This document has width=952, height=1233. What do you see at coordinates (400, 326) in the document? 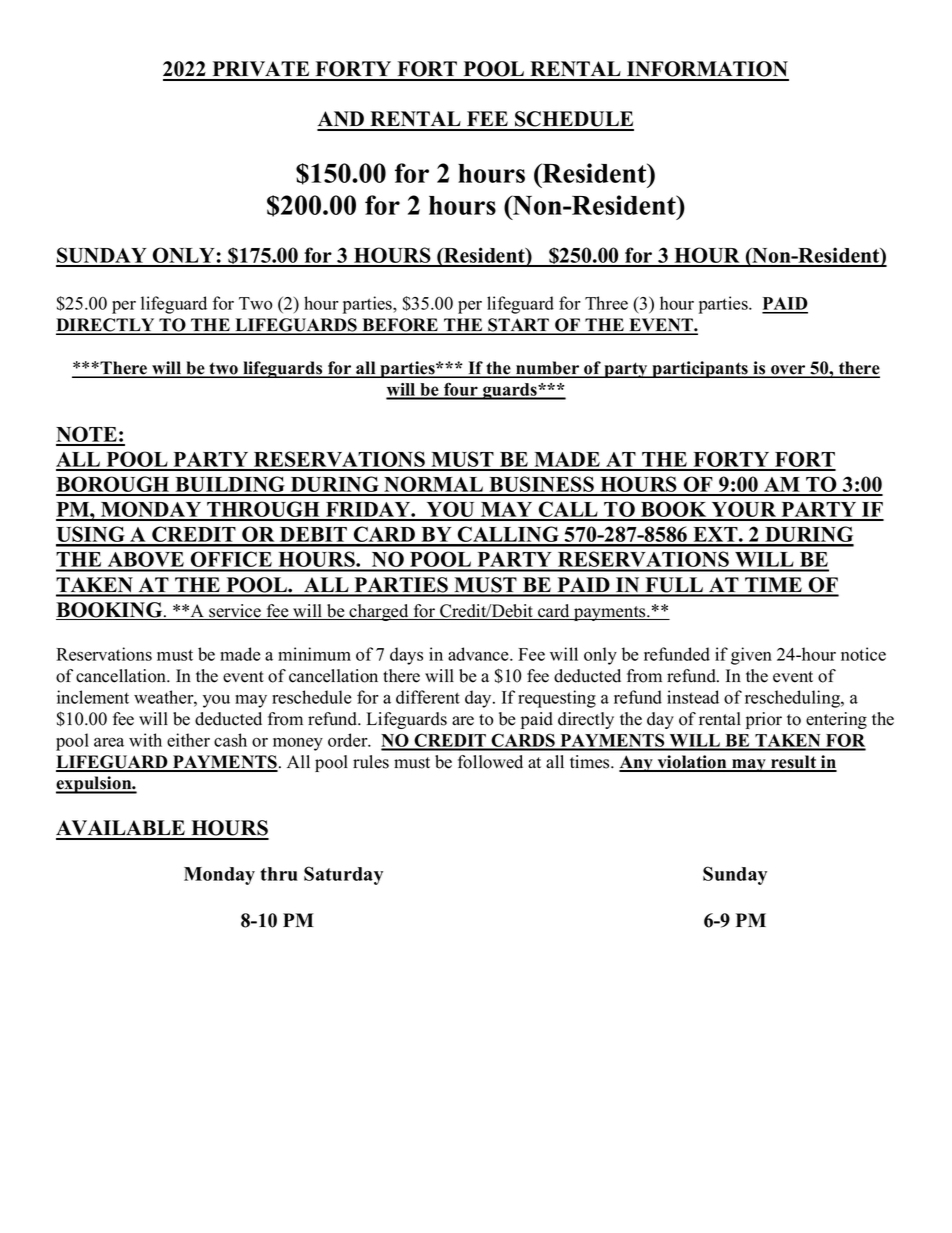
I see `BEFORE` at bounding box center [400, 326].
